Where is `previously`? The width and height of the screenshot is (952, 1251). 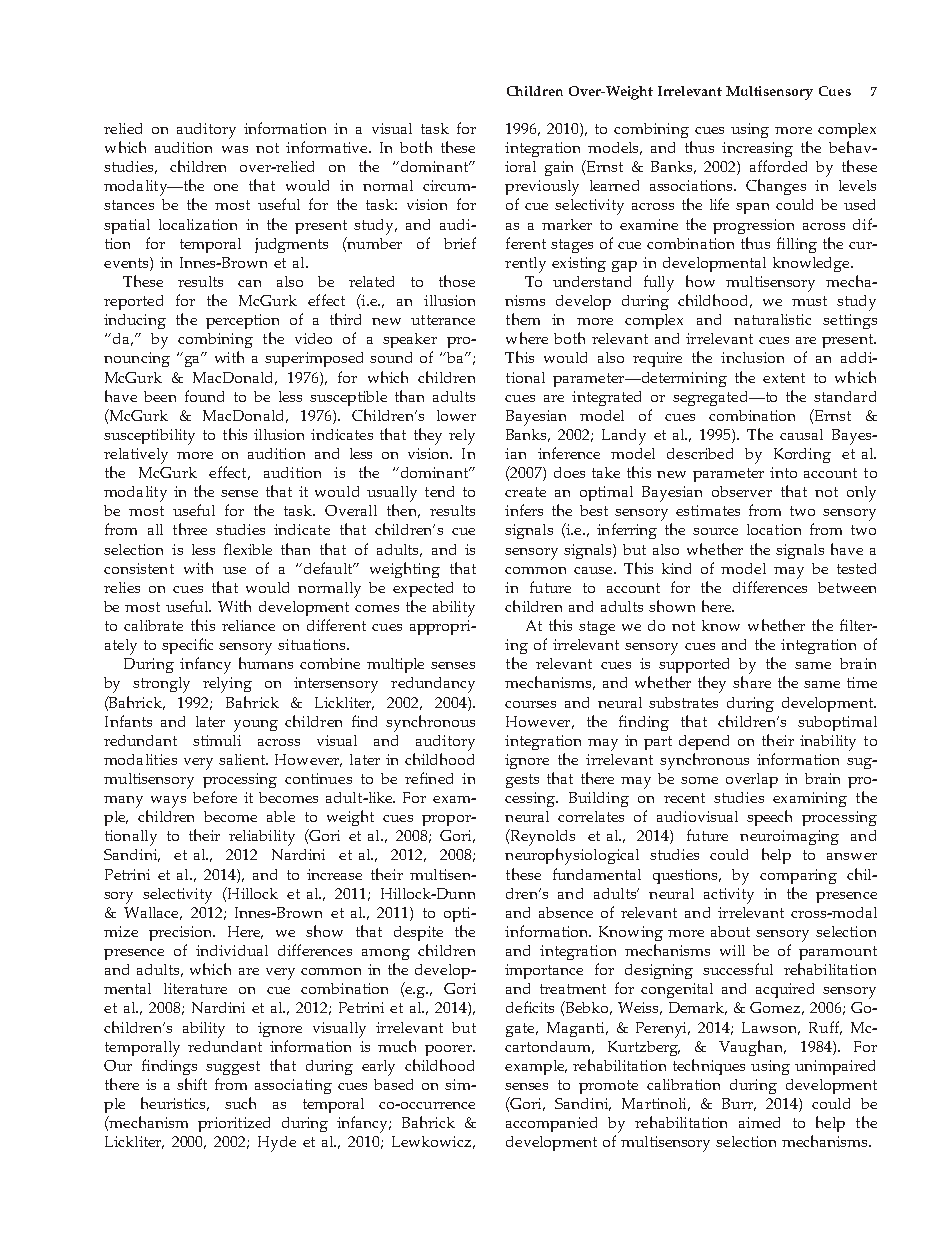 previously is located at coordinates (542, 188).
